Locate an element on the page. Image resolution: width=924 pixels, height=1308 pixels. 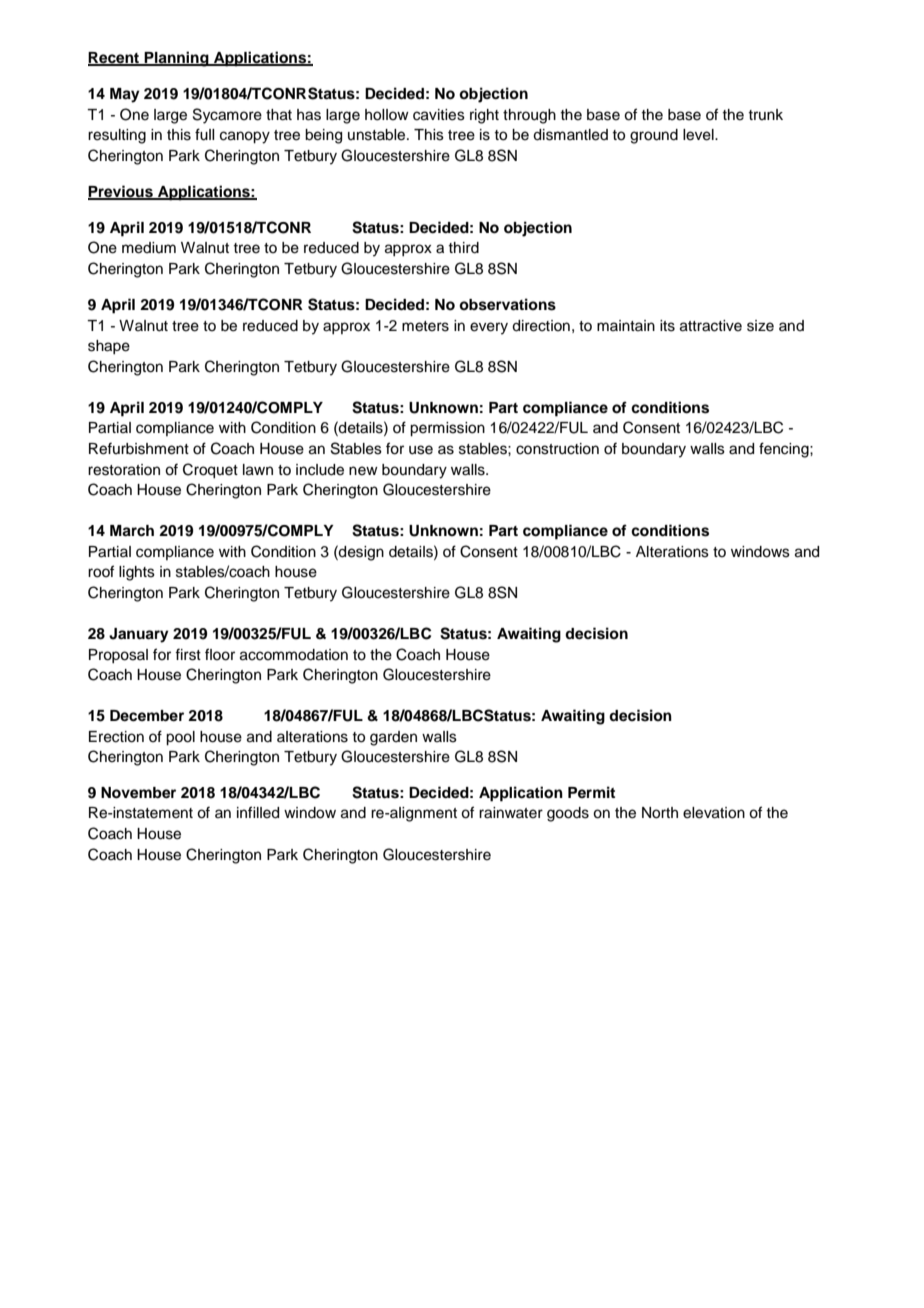
November is located at coordinates (138, 793).
